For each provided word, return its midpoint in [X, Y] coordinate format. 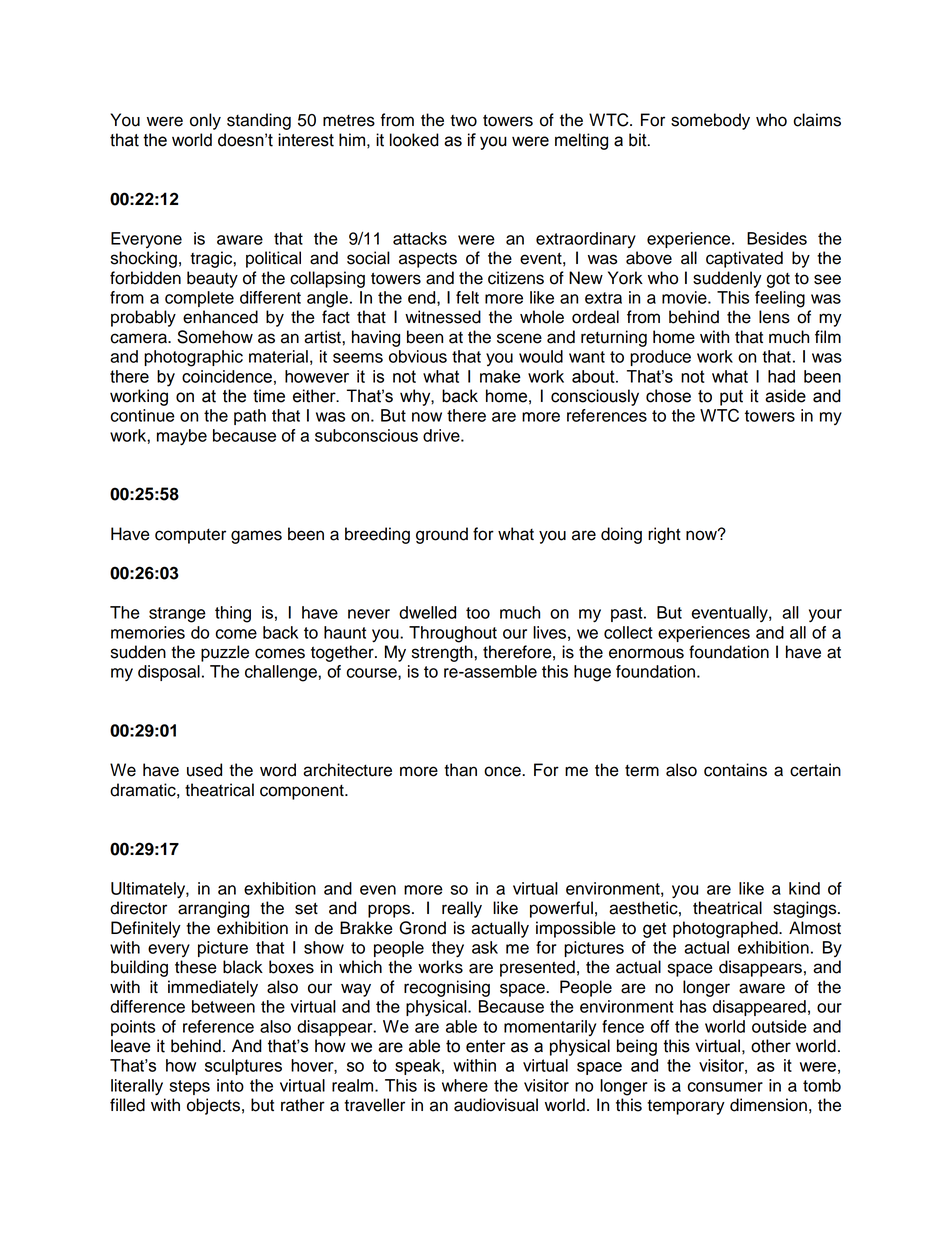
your [825, 615]
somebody [710, 121]
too [478, 613]
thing [233, 614]
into [230, 1085]
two [463, 121]
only [205, 121]
